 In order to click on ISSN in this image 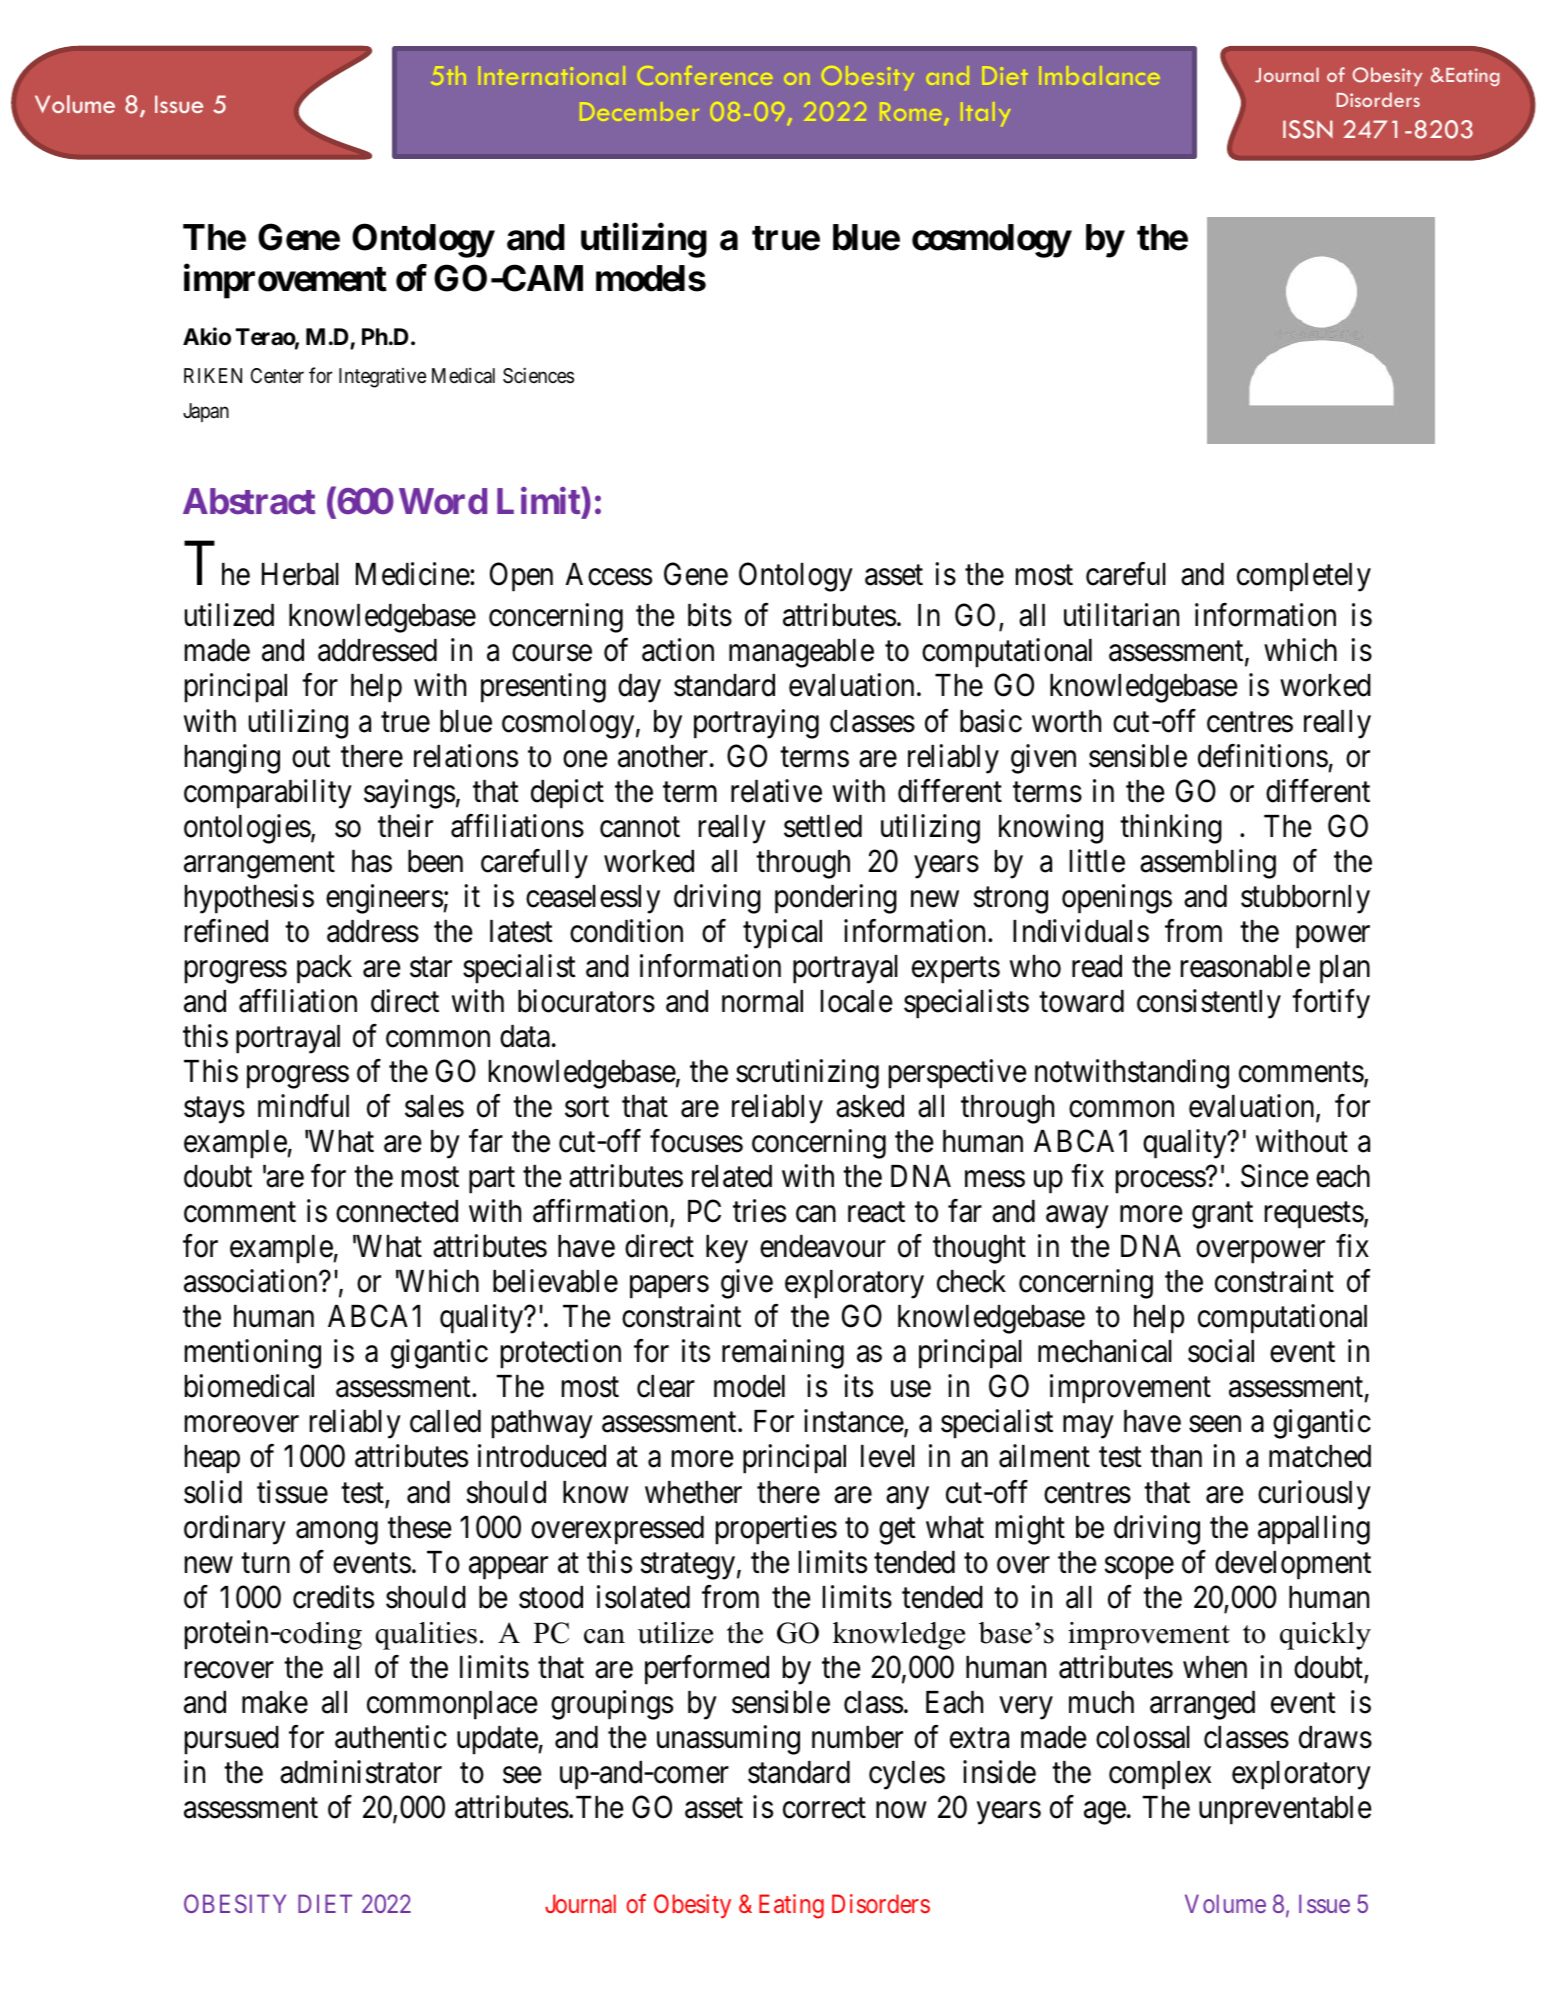, I will do `click(1308, 129)`.
